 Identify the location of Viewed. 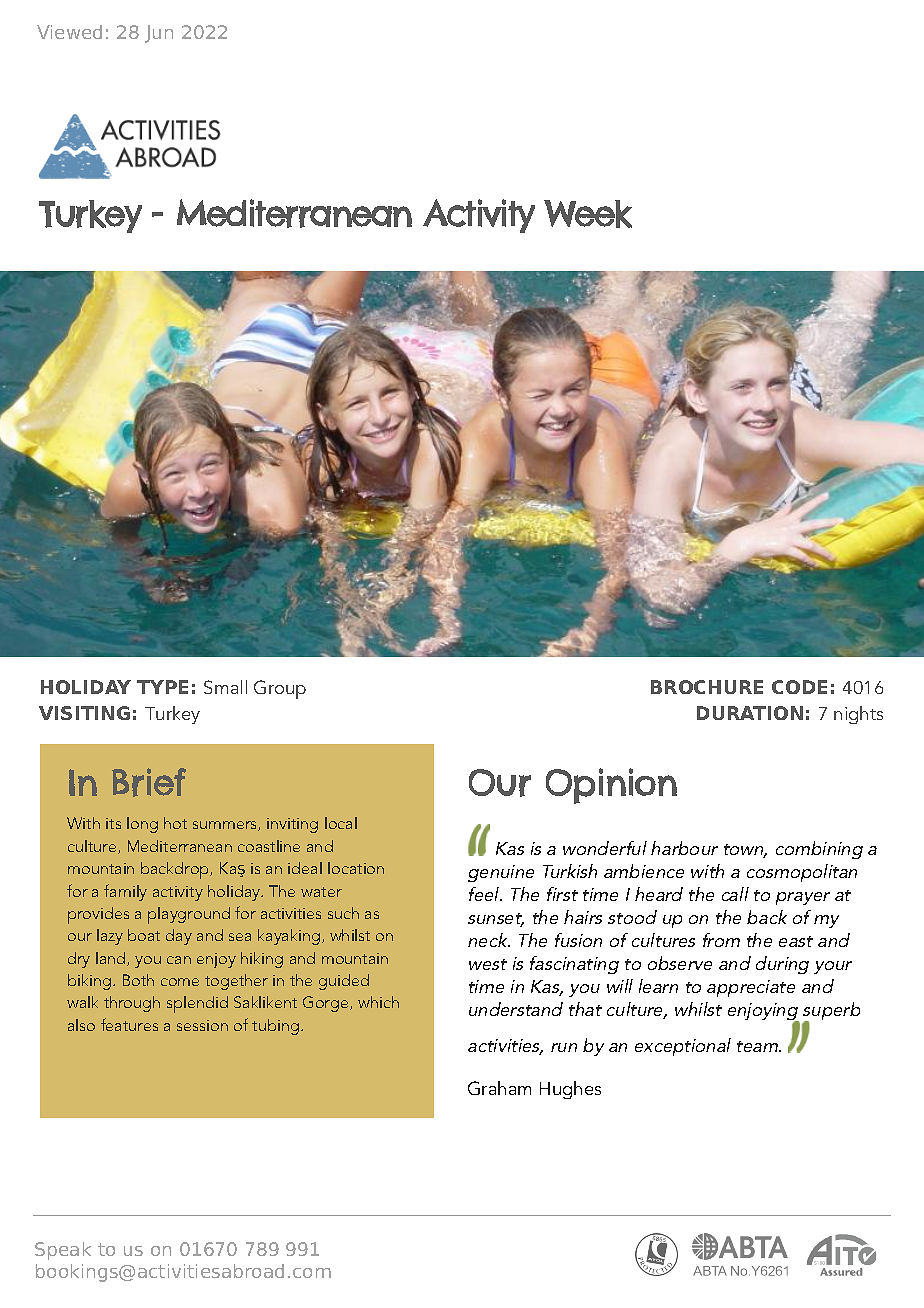
(69, 32).
